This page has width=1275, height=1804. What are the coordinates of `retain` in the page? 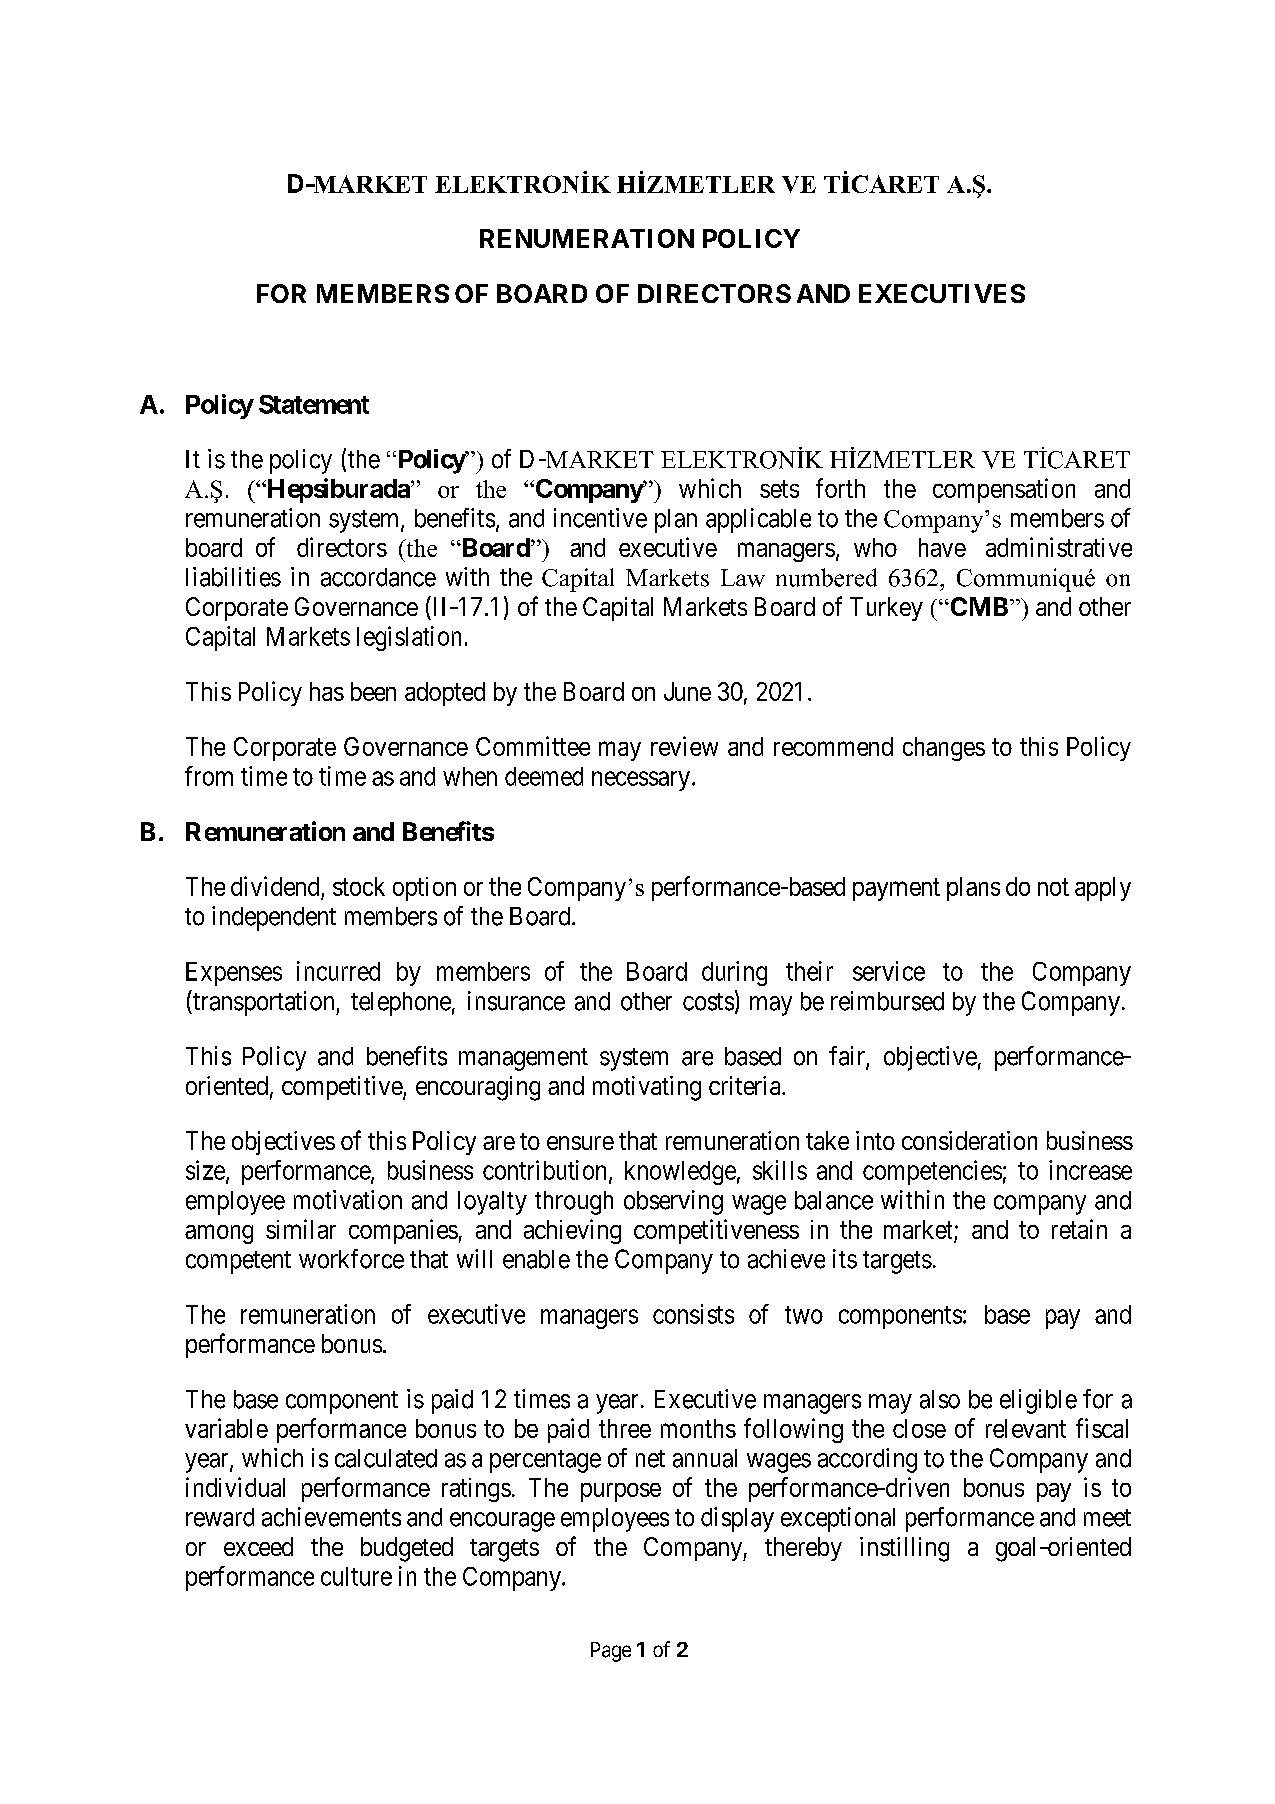 It's located at (1079, 1229).
